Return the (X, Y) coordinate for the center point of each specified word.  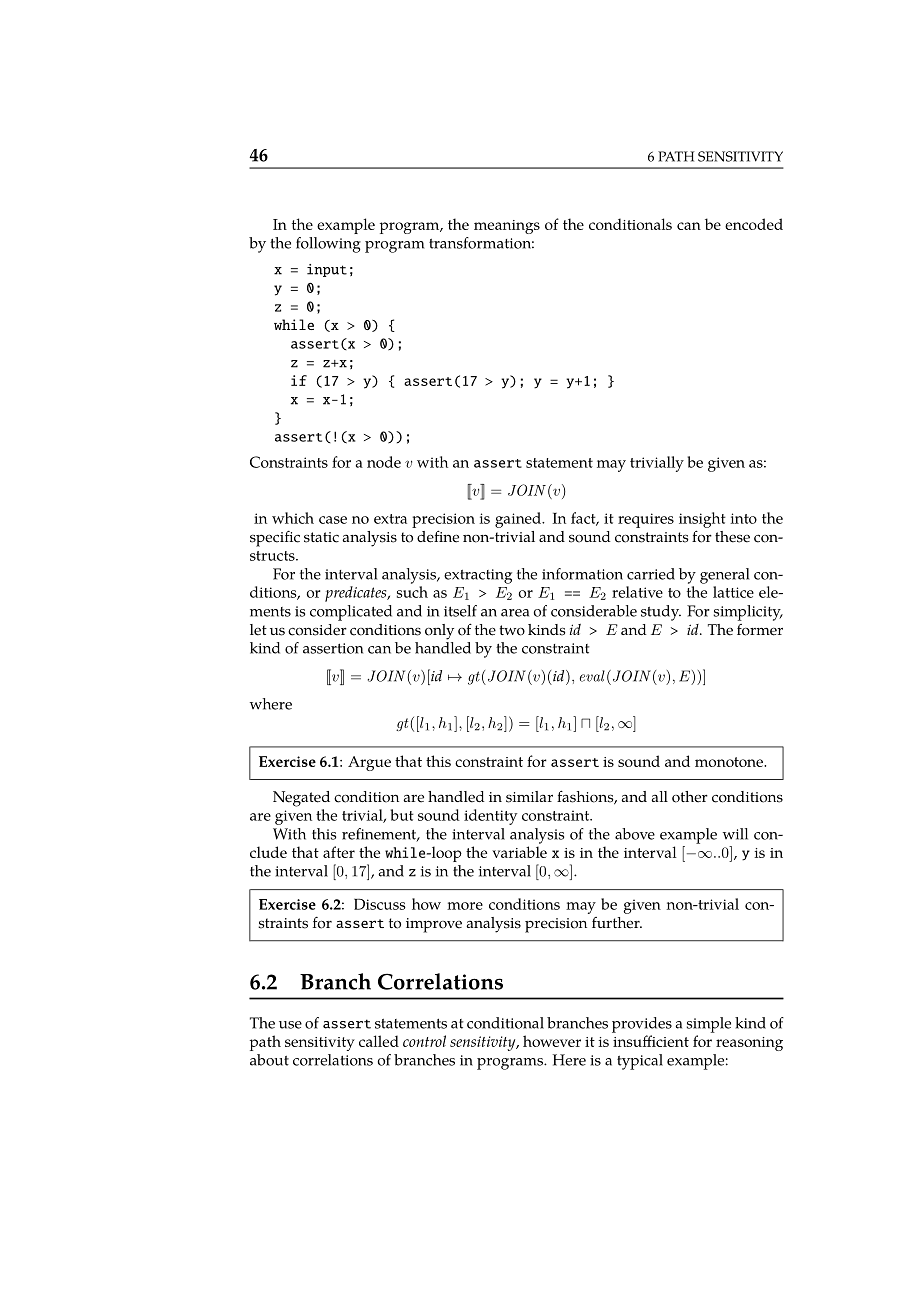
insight (702, 520)
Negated (301, 799)
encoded (754, 224)
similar (529, 797)
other (690, 797)
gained (519, 520)
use (290, 1025)
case (333, 520)
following (328, 245)
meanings (507, 227)
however (552, 1041)
